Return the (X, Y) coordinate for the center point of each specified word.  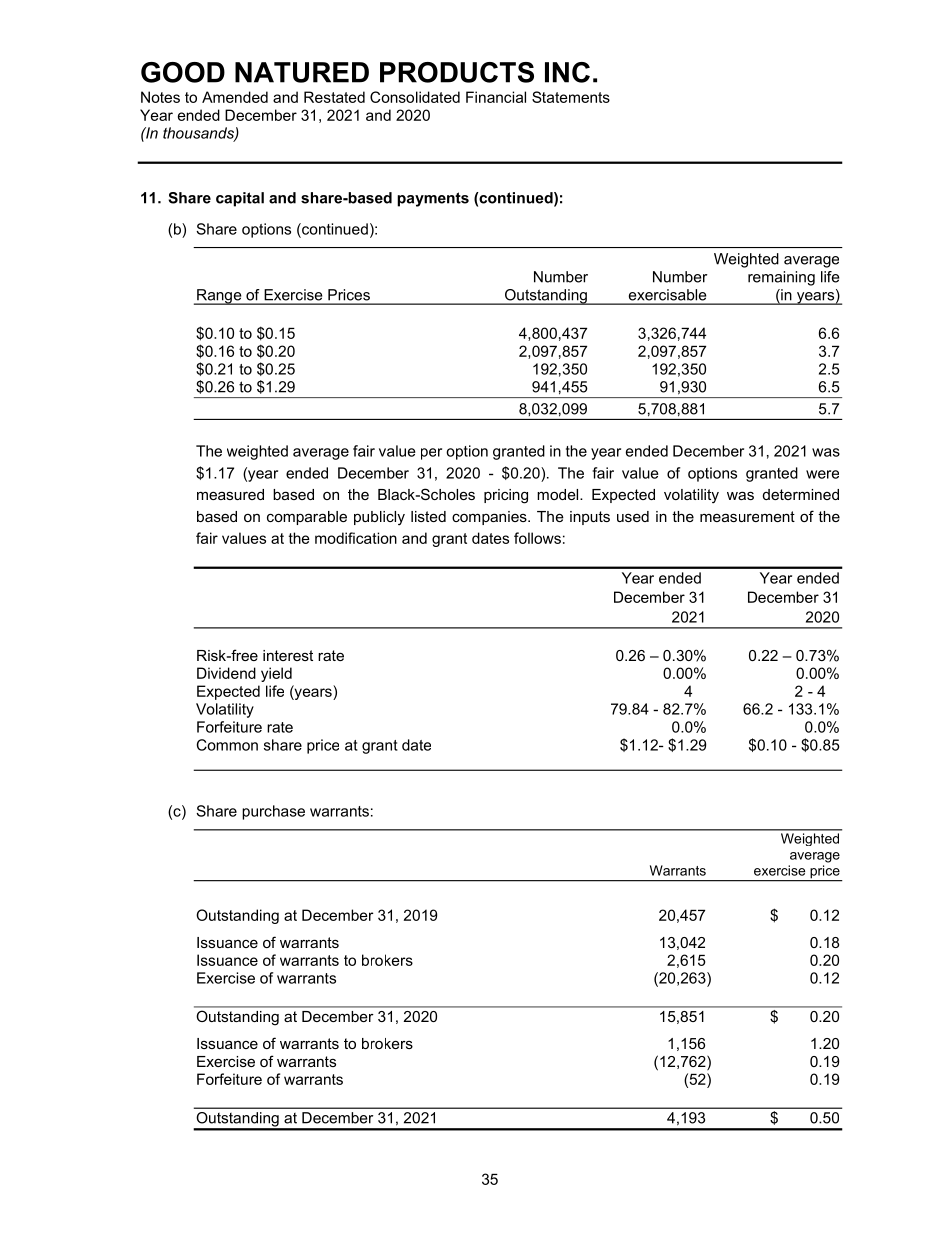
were (822, 474)
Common (227, 745)
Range (219, 297)
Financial (496, 97)
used (633, 516)
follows (537, 538)
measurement (747, 516)
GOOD (183, 72)
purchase (273, 812)
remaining (781, 278)
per (431, 454)
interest (288, 655)
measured (230, 494)
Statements (571, 97)
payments (433, 199)
